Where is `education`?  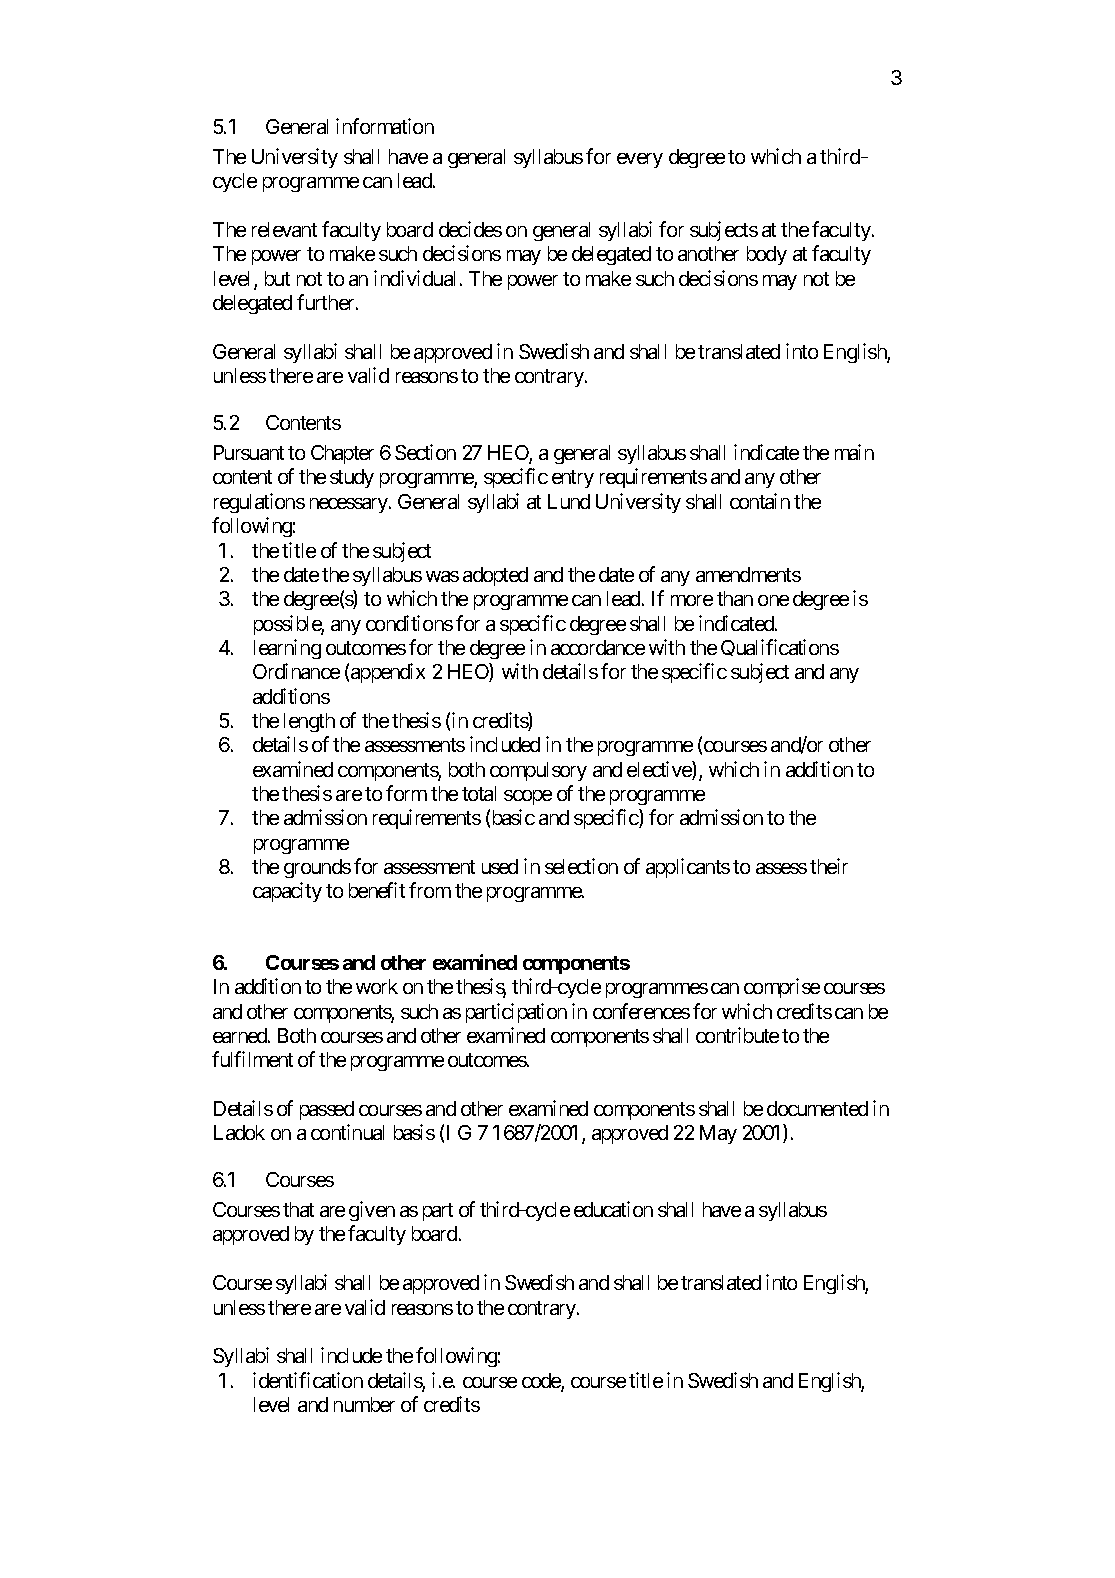 education is located at coordinates (613, 1209).
